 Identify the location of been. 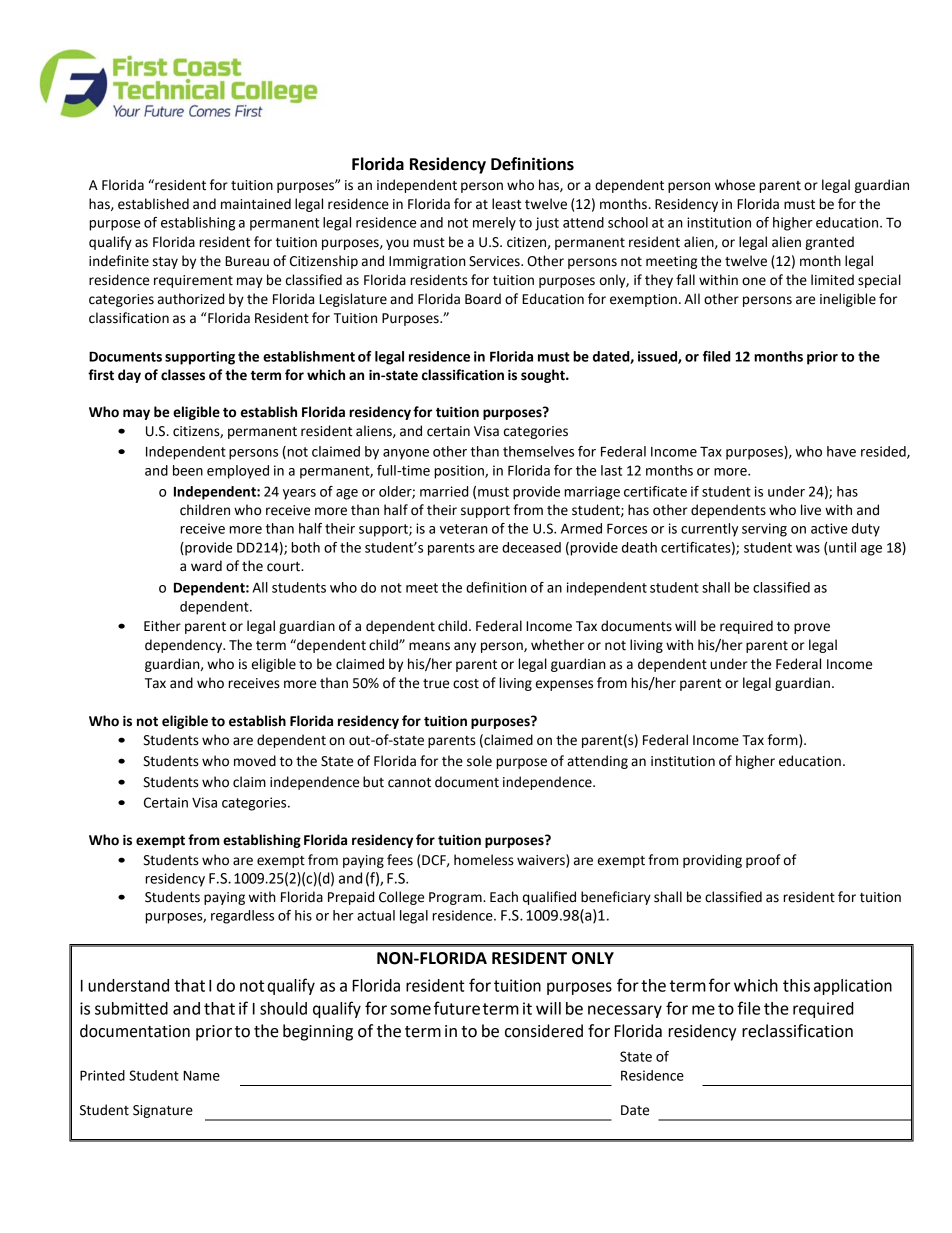
(188, 470).
